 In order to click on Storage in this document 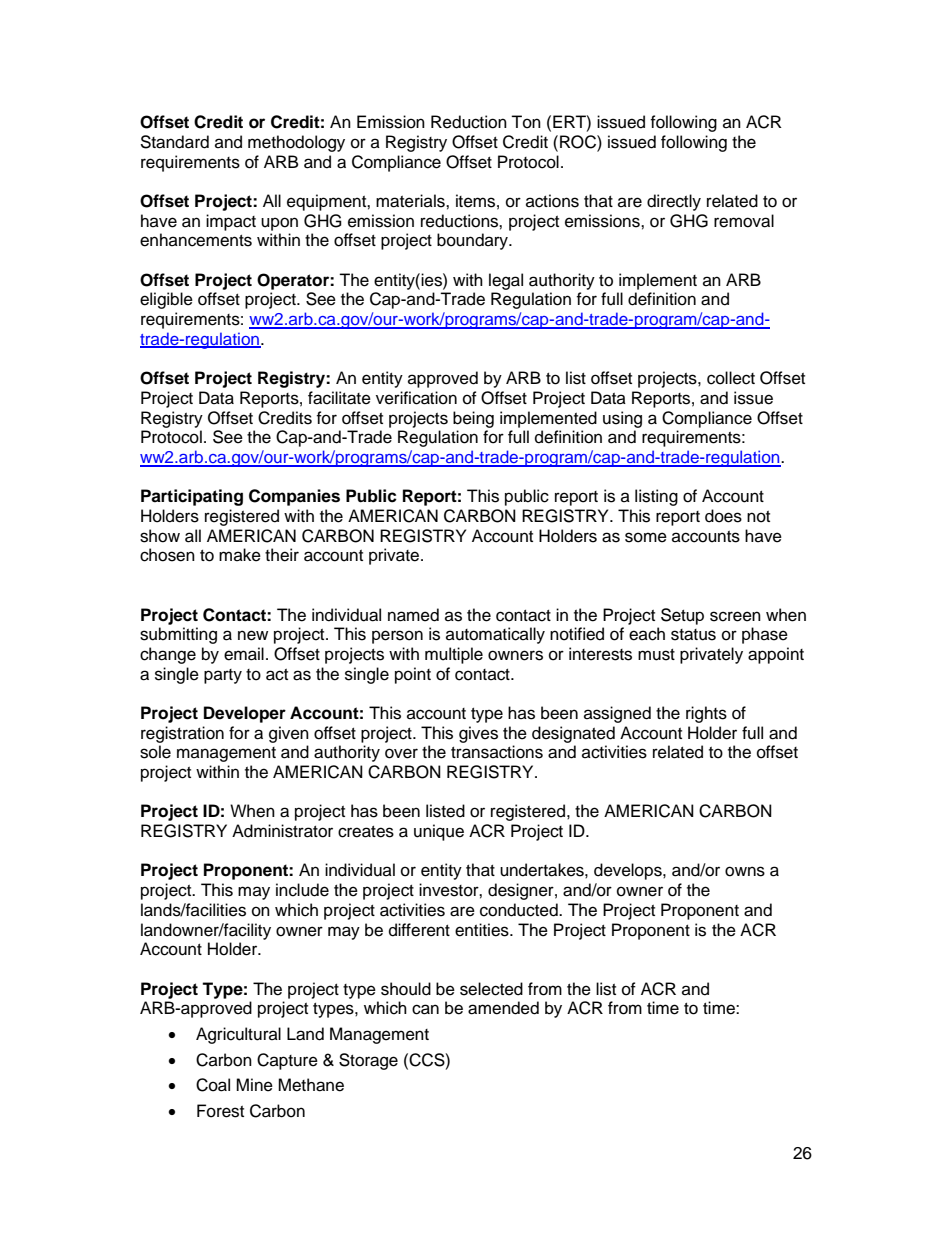, I will do `click(368, 1061)`.
